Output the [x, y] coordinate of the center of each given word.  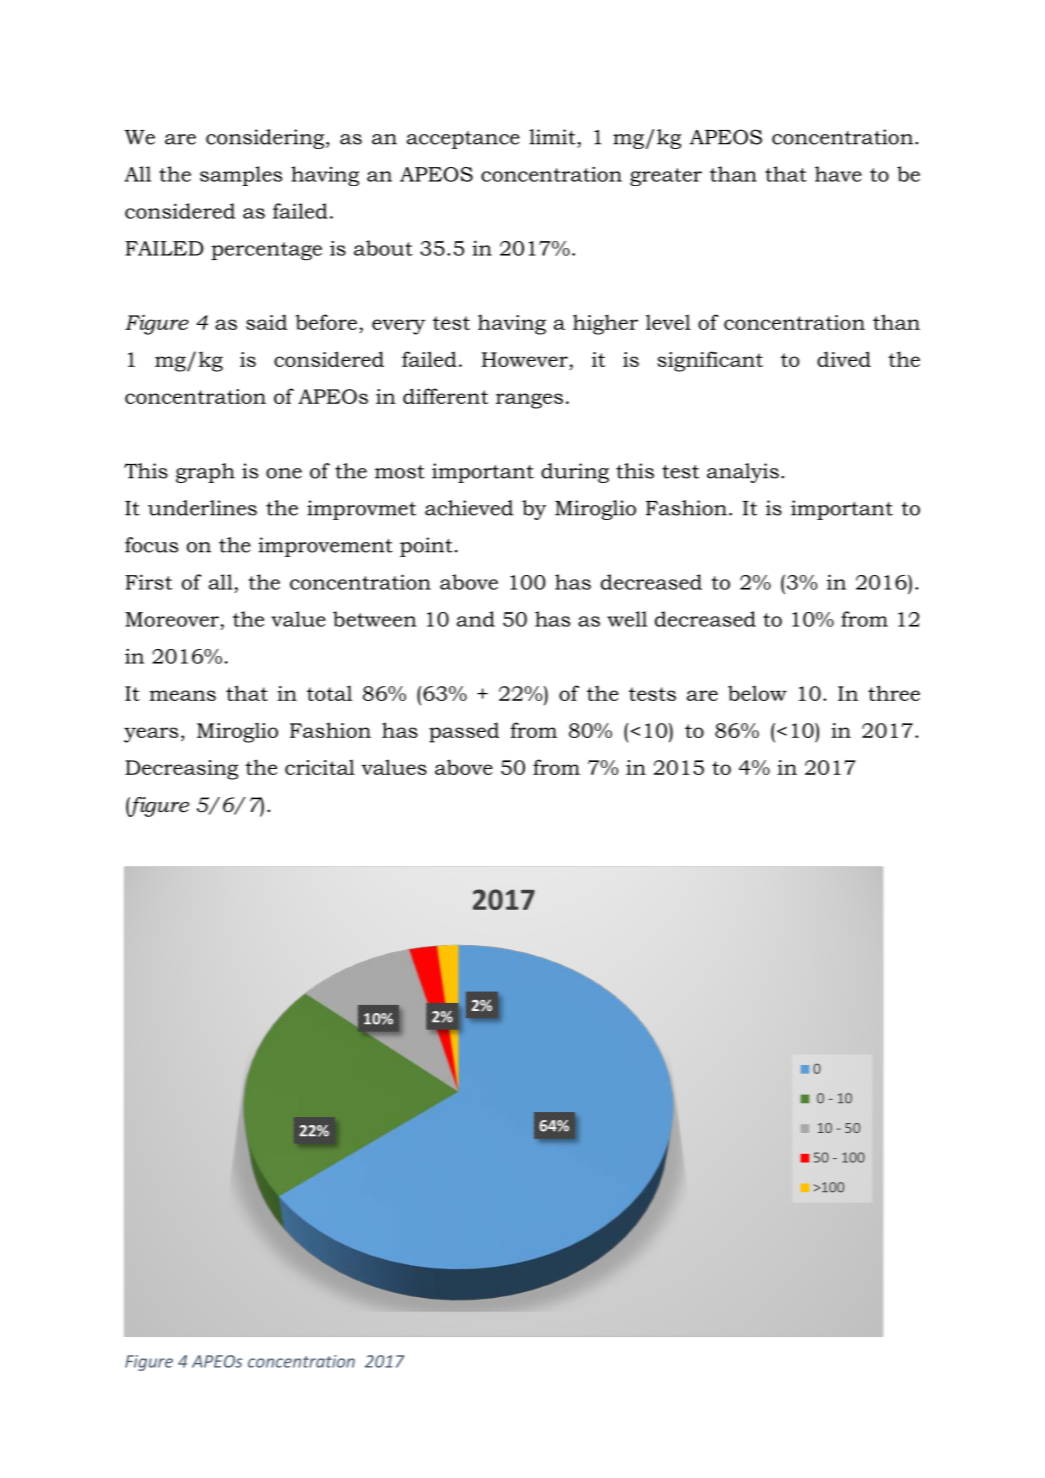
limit [552, 137]
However [525, 359]
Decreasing [181, 770]
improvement [325, 547]
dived [844, 359]
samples [241, 176]
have [838, 174]
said [266, 322]
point [426, 547]
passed [464, 732]
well [627, 619]
